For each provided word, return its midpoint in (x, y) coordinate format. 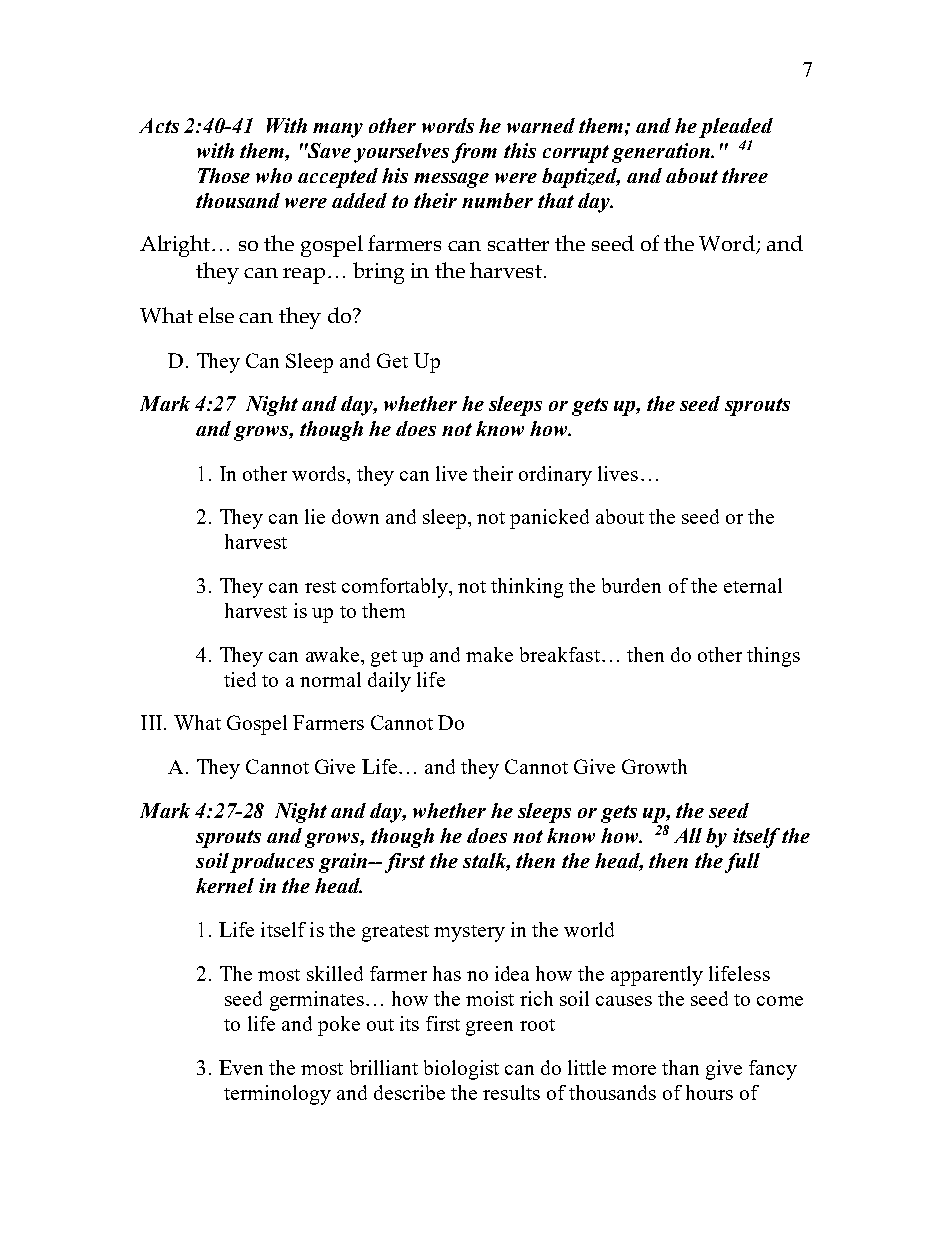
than (680, 1067)
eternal (753, 585)
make (489, 654)
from (474, 153)
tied (240, 679)
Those (224, 175)
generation (662, 153)
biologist (461, 1070)
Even (241, 1067)
